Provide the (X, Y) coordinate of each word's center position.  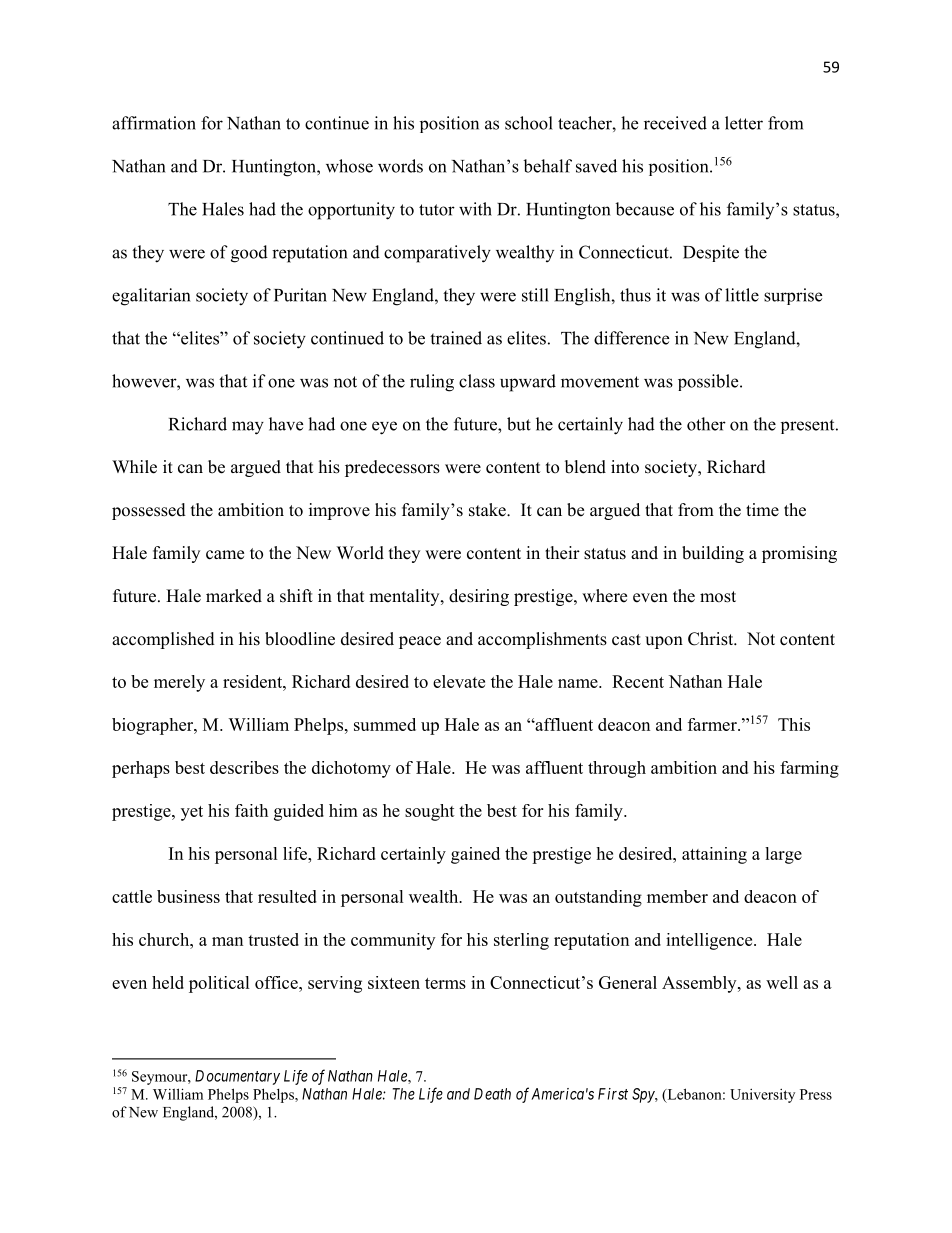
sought (430, 812)
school (529, 123)
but (519, 424)
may (248, 428)
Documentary (237, 1077)
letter (744, 123)
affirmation (154, 123)
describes (244, 767)
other (706, 424)
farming (809, 769)
